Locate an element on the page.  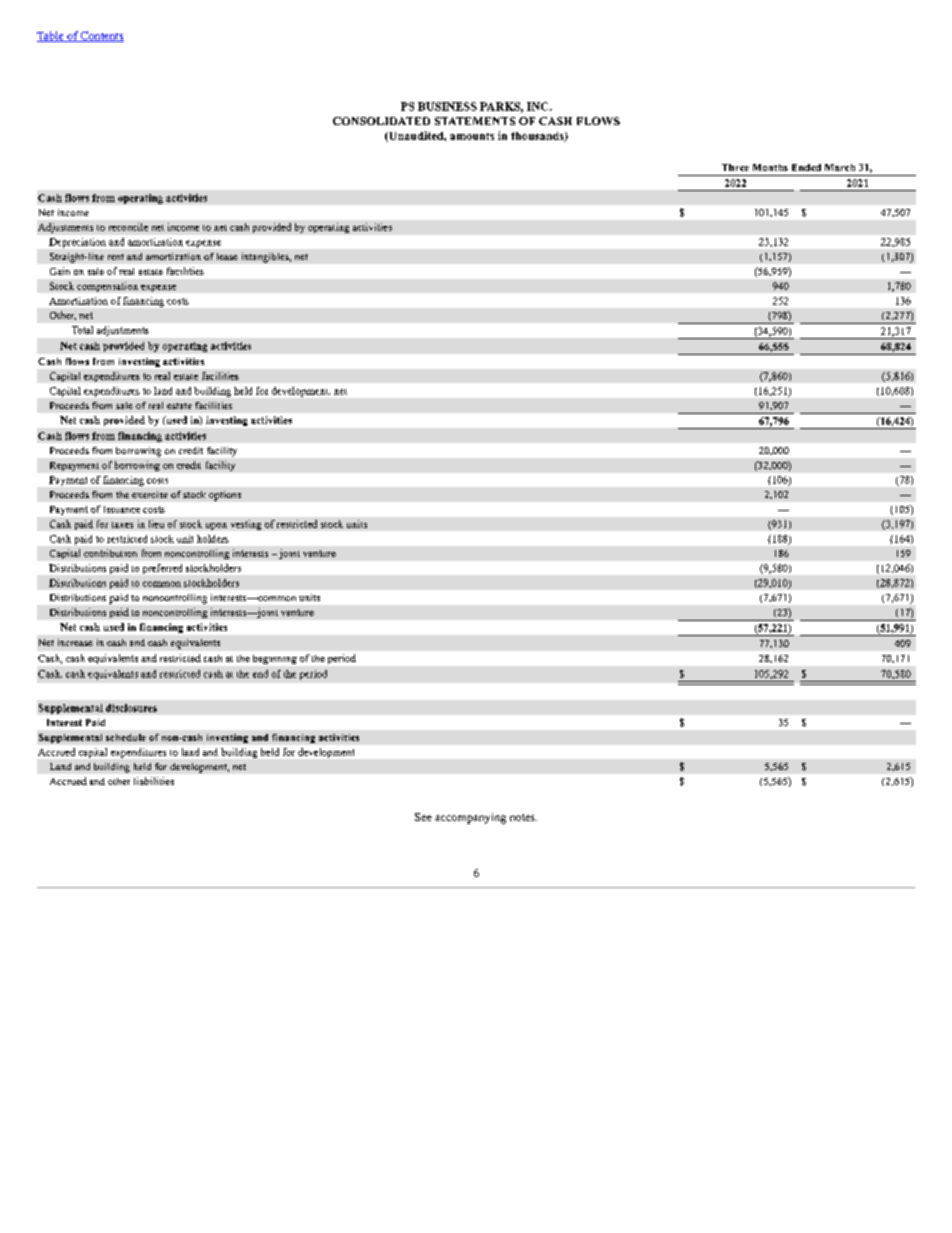
notes is located at coordinates (523, 817).
